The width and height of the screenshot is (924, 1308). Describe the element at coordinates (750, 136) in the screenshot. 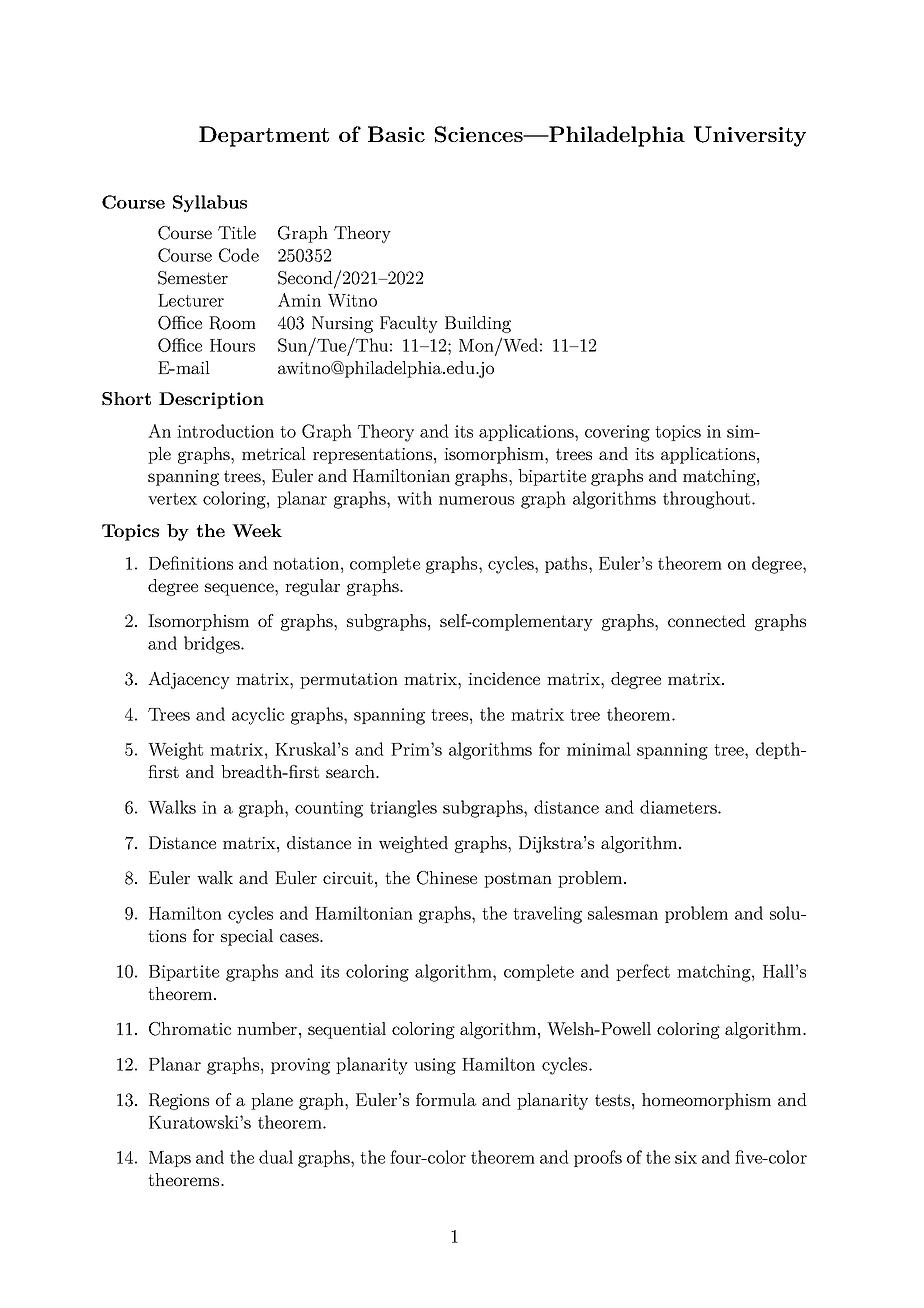

I see `University` at that location.
